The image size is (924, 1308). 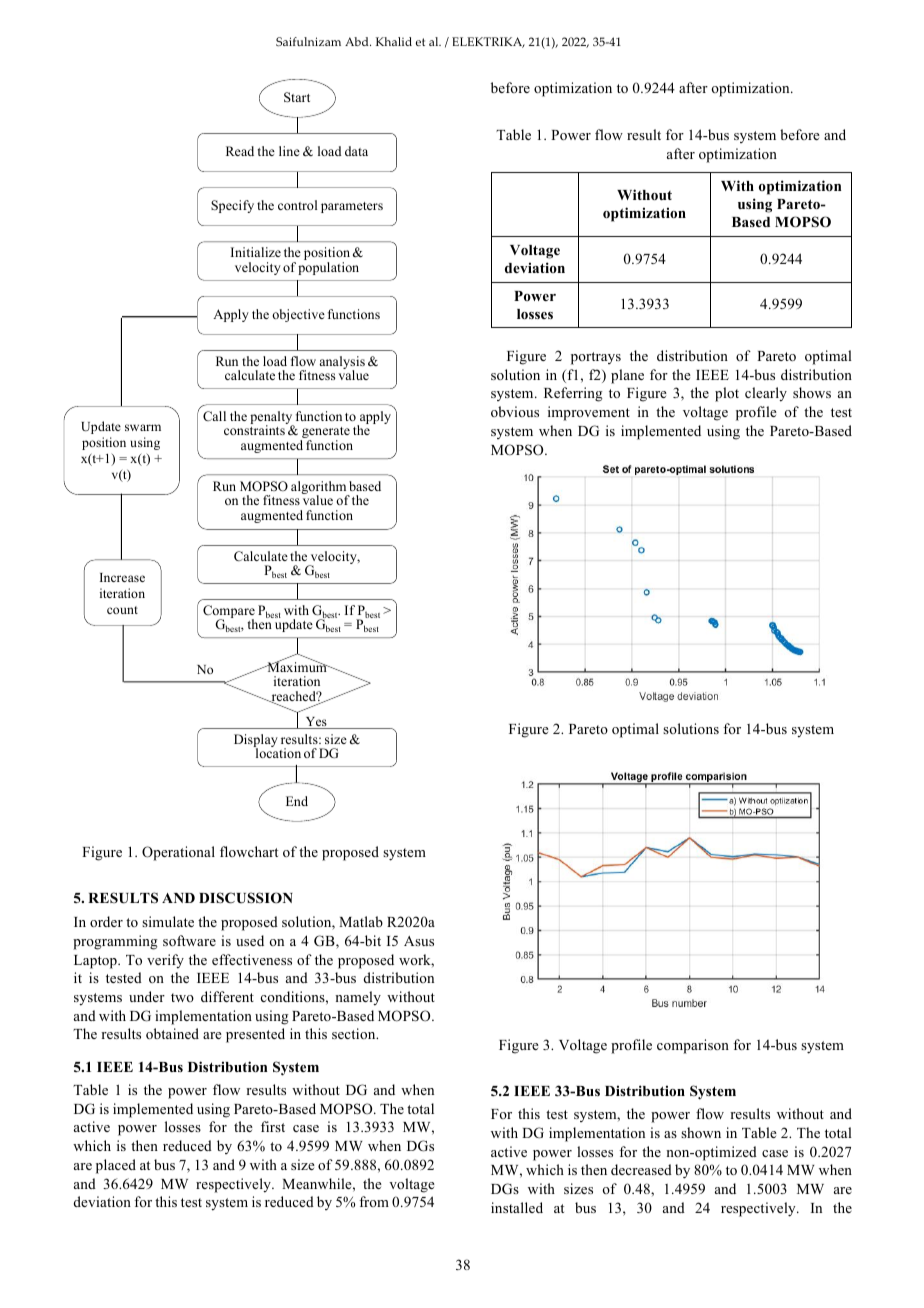 I want to click on portrays, so click(x=596, y=358).
